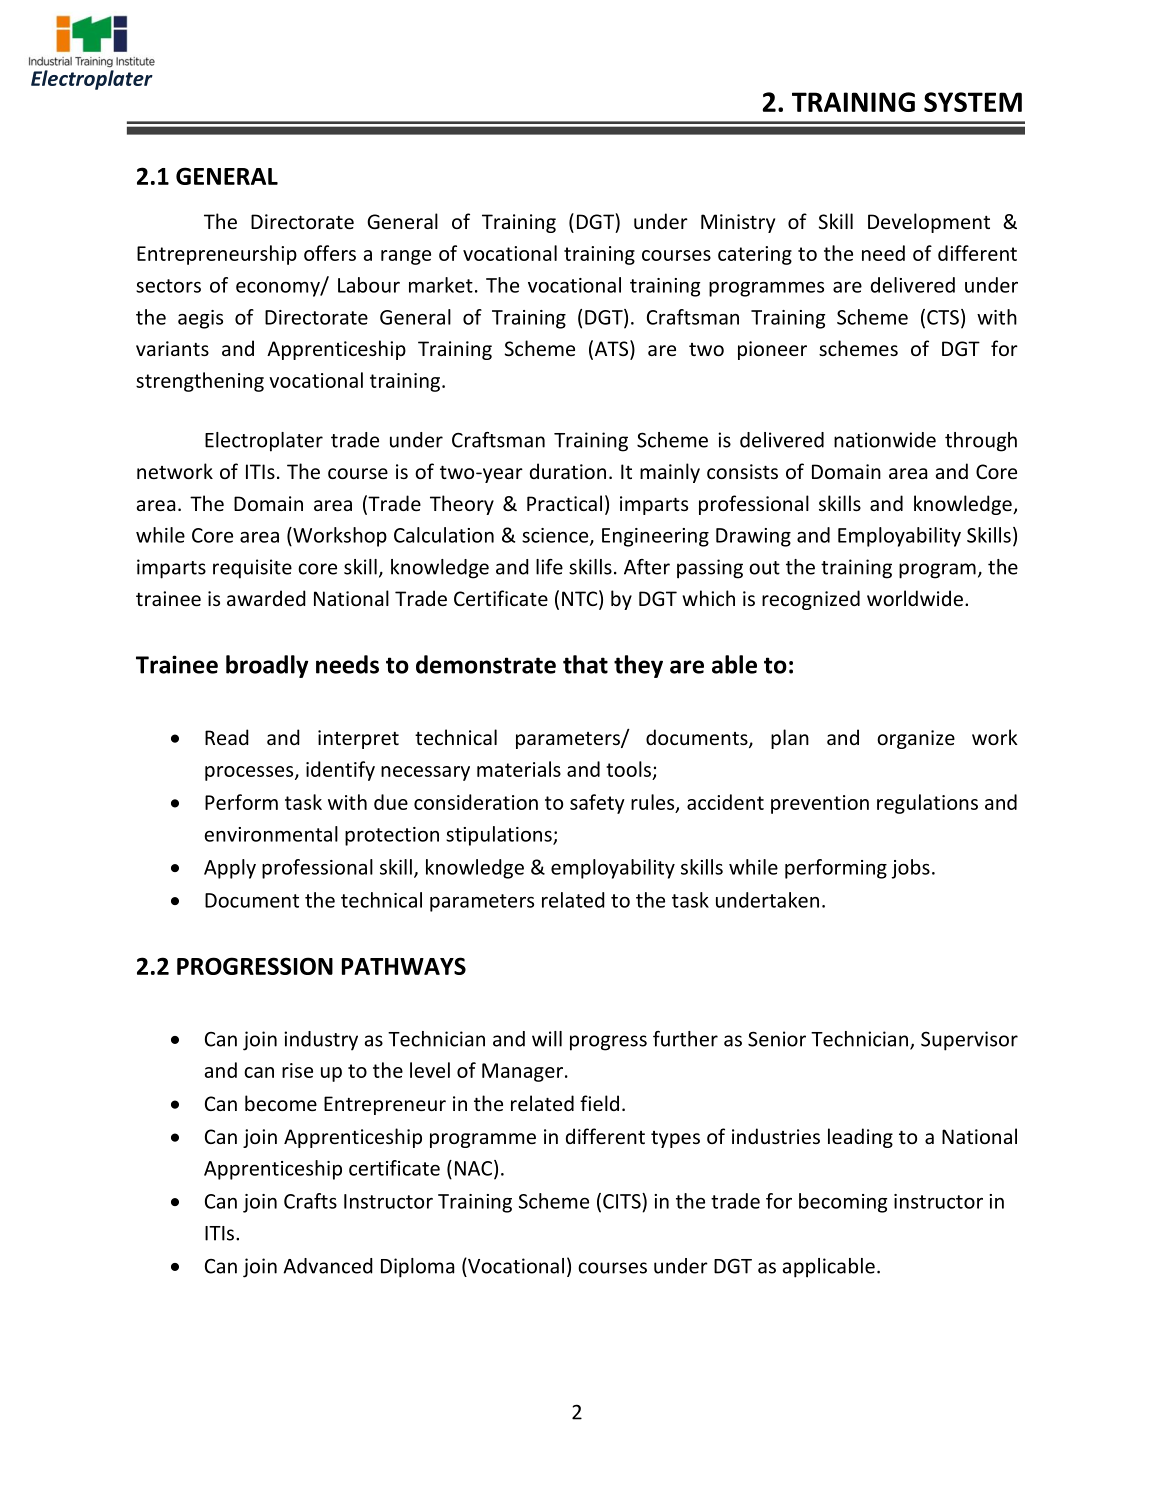  What do you see at coordinates (549, 567) in the screenshot?
I see `life` at bounding box center [549, 567].
